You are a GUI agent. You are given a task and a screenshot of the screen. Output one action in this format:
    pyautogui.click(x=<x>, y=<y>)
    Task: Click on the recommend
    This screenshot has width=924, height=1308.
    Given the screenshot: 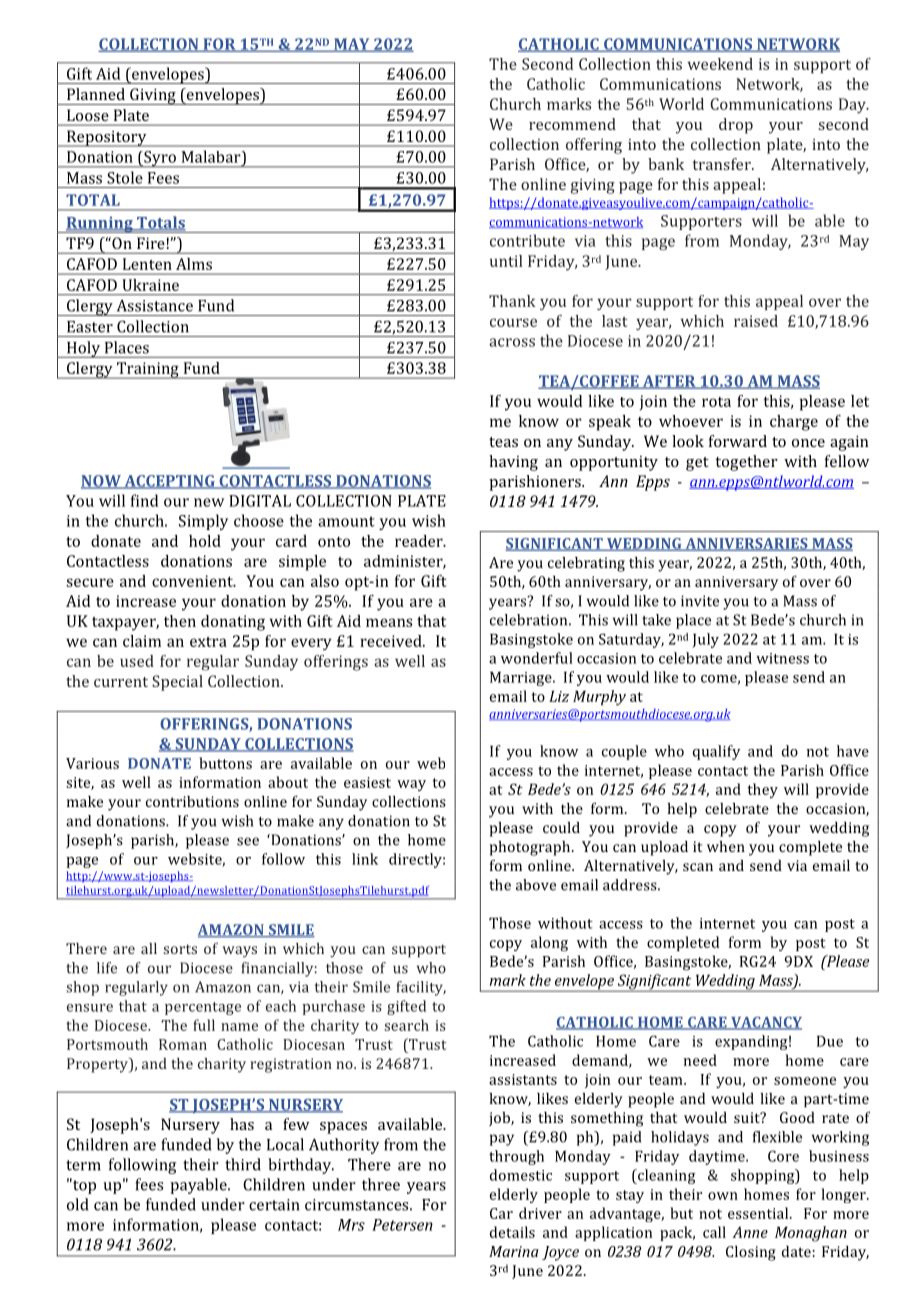 What is the action you would take?
    pyautogui.click(x=572, y=124)
